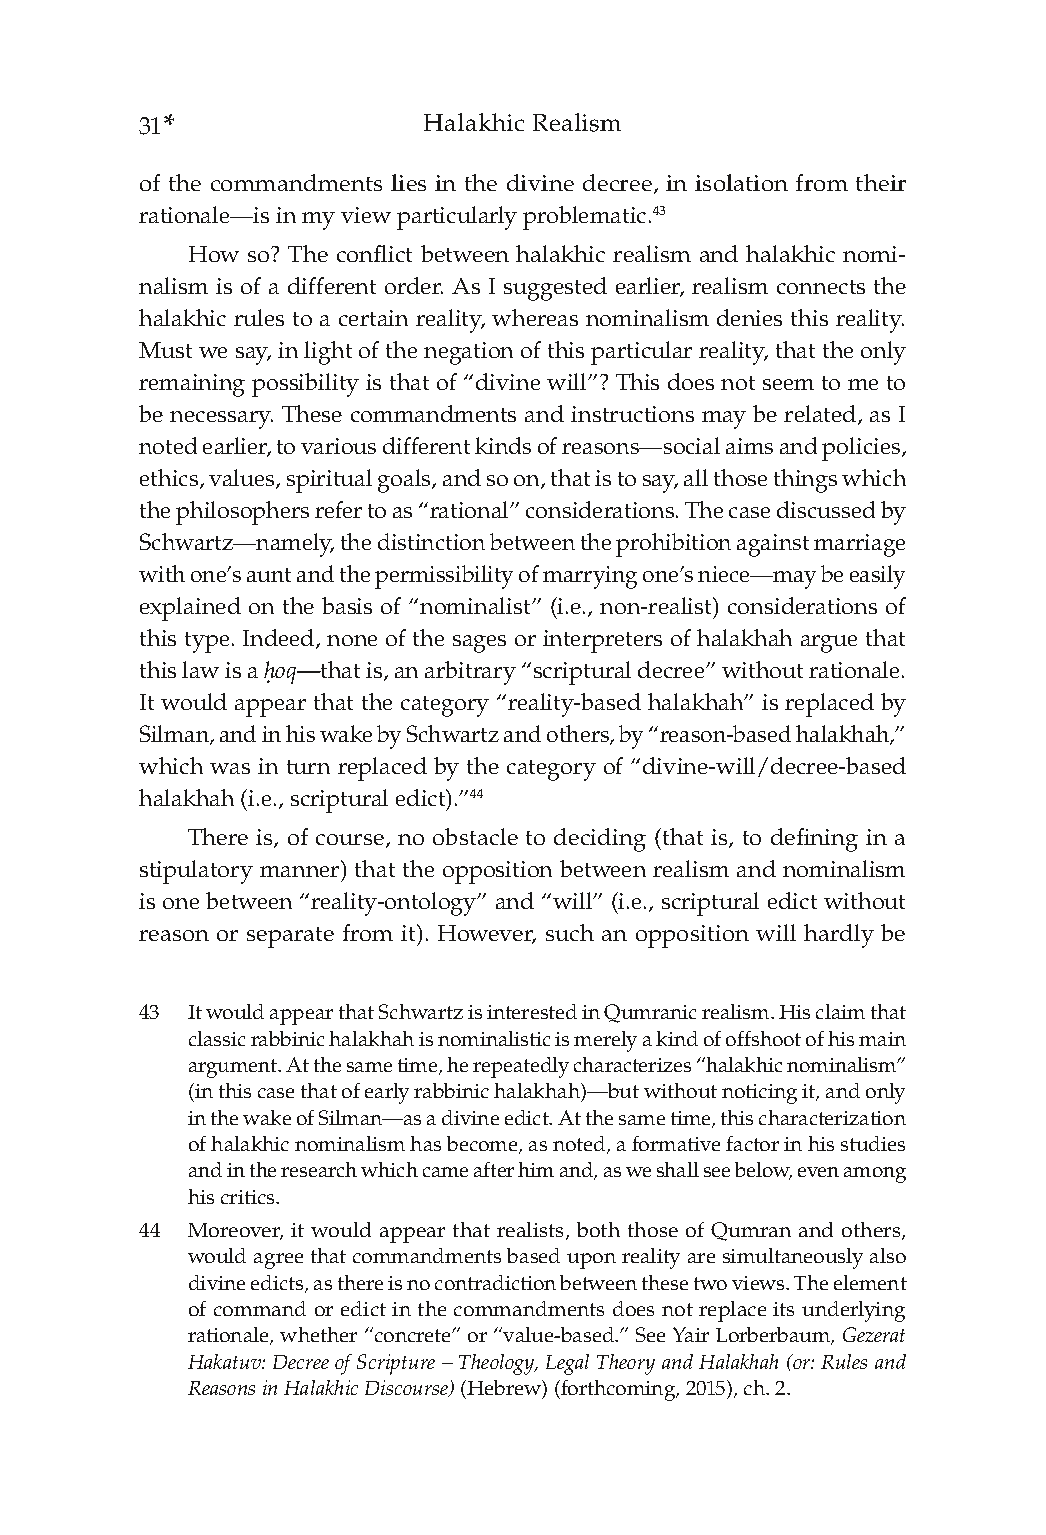 The height and width of the screenshot is (1535, 1046). Describe the element at coordinates (829, 644) in the screenshot. I see `argue` at that location.
